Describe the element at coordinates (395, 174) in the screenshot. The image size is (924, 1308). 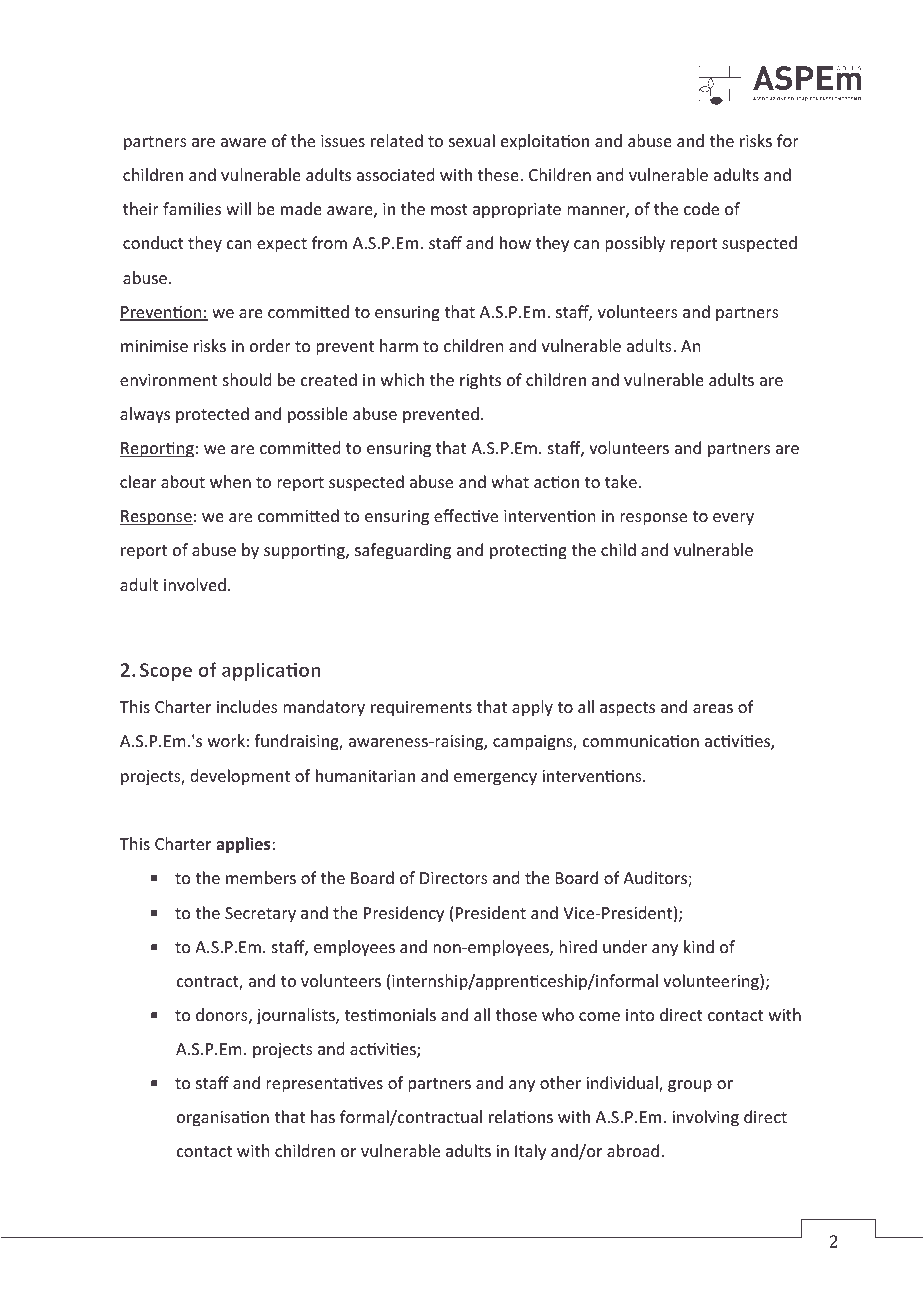
I see `associated` at that location.
